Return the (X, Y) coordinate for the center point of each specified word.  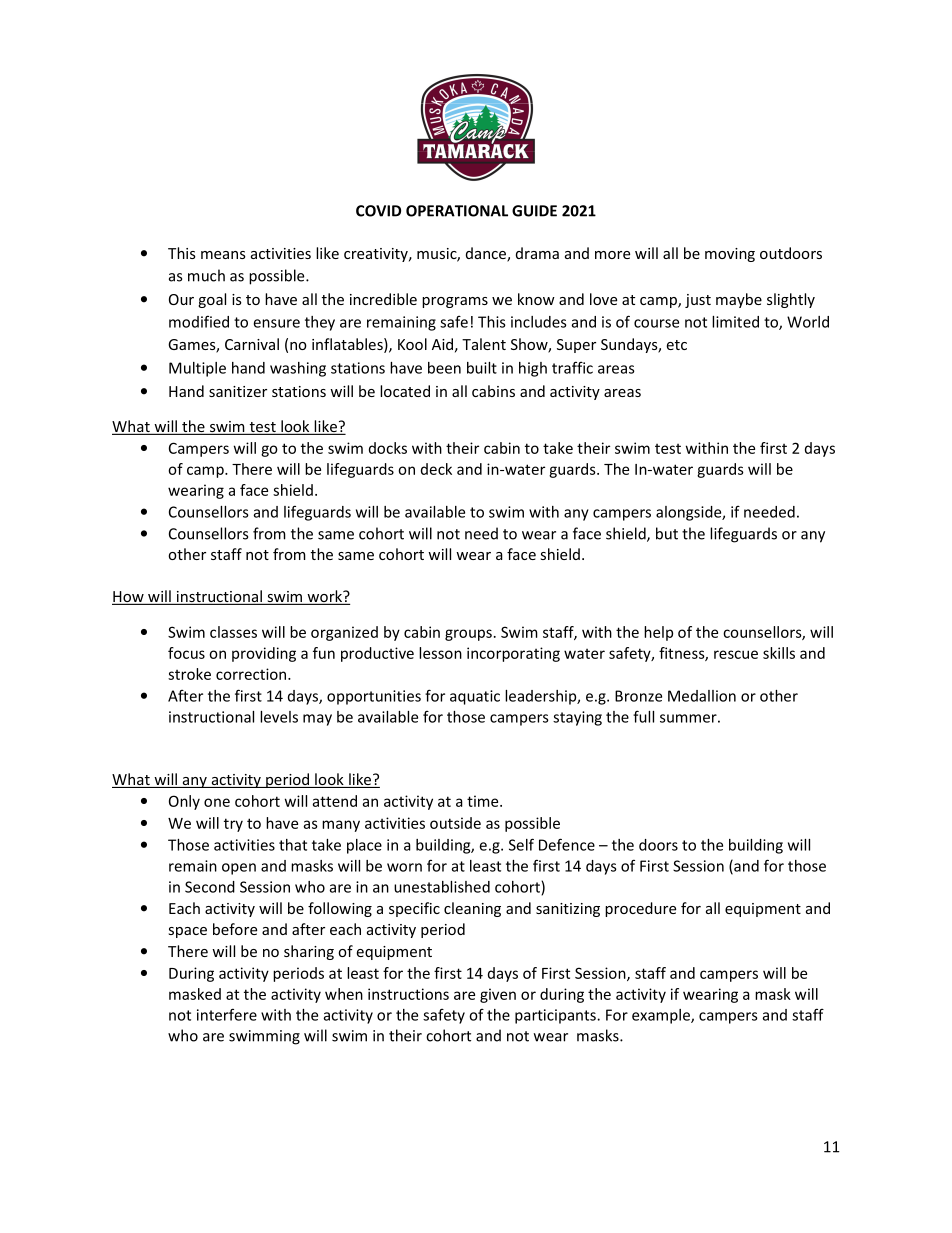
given (498, 995)
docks (388, 448)
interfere (227, 1014)
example (662, 1016)
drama (537, 253)
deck (436, 469)
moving (730, 255)
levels (279, 717)
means (223, 255)
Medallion (702, 696)
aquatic (475, 697)
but (667, 533)
